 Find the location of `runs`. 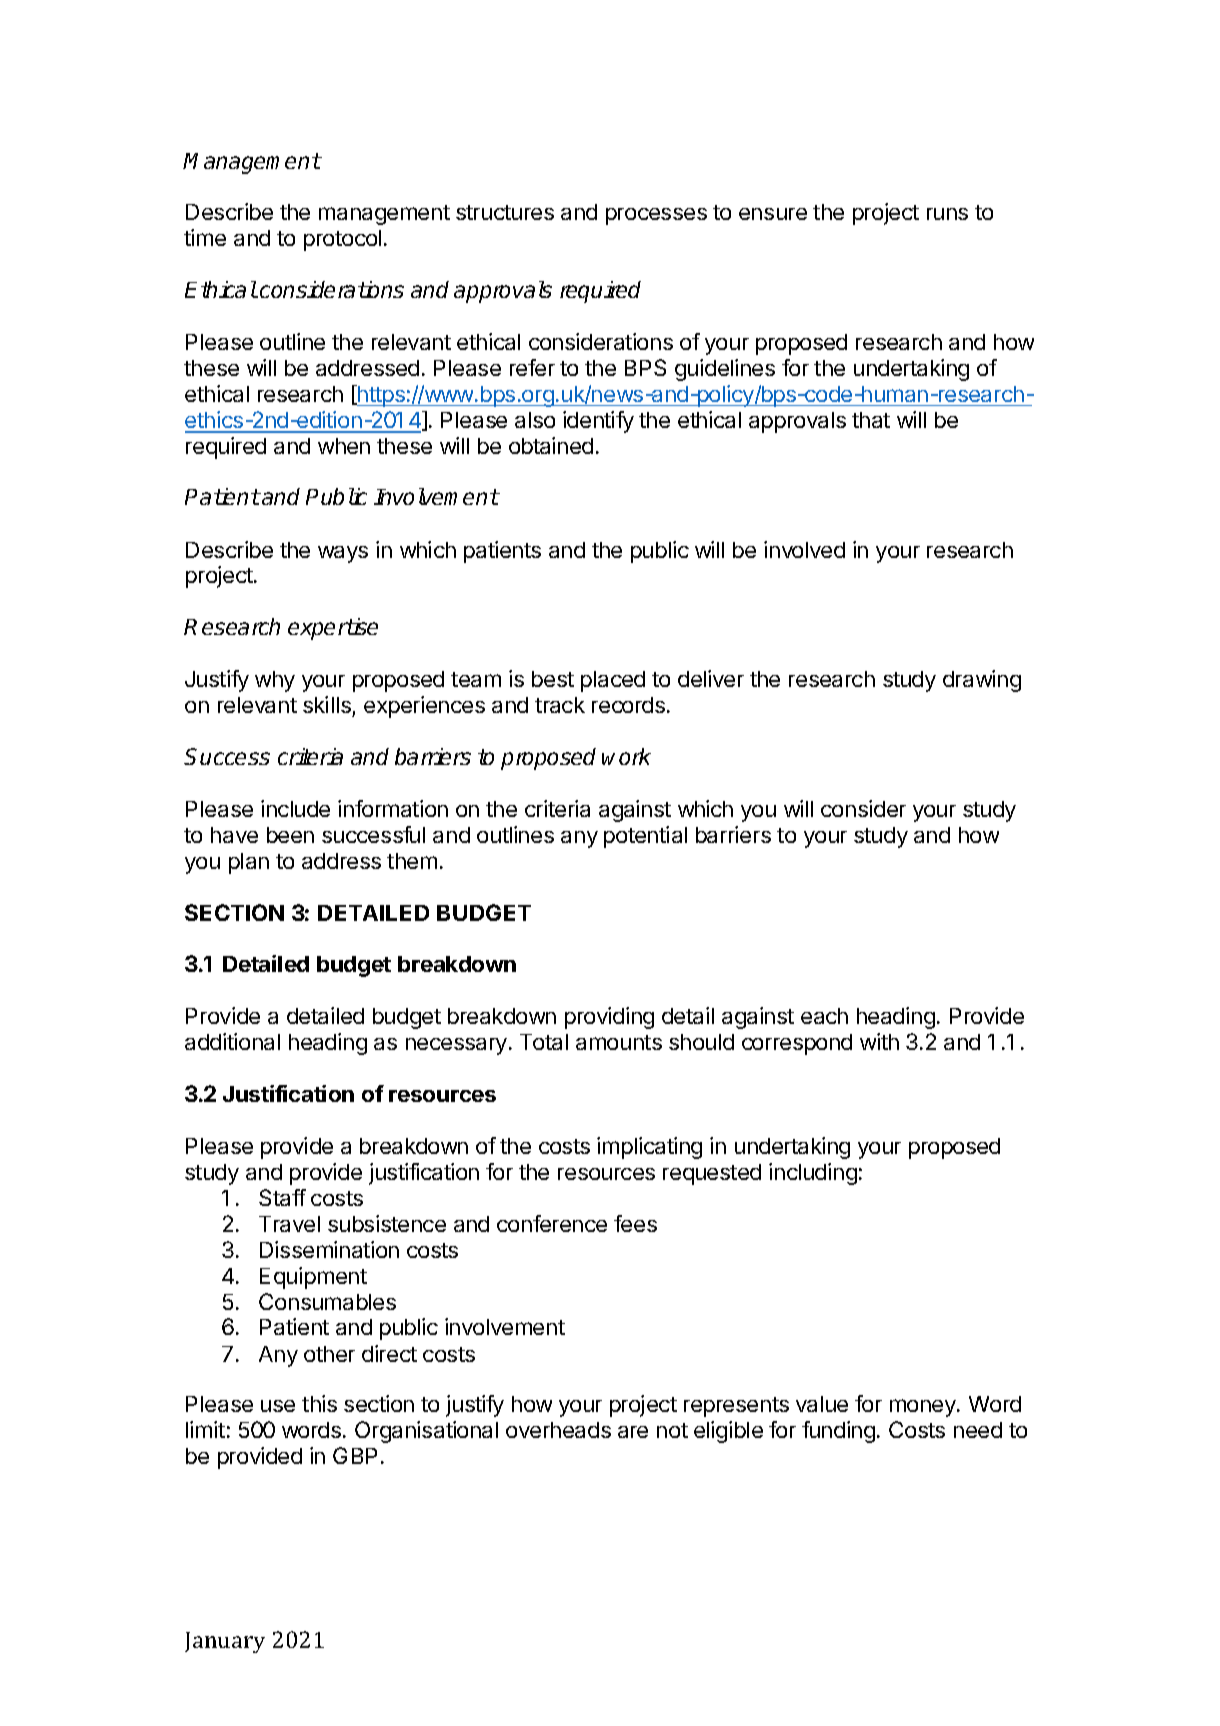

runs is located at coordinates (947, 214).
